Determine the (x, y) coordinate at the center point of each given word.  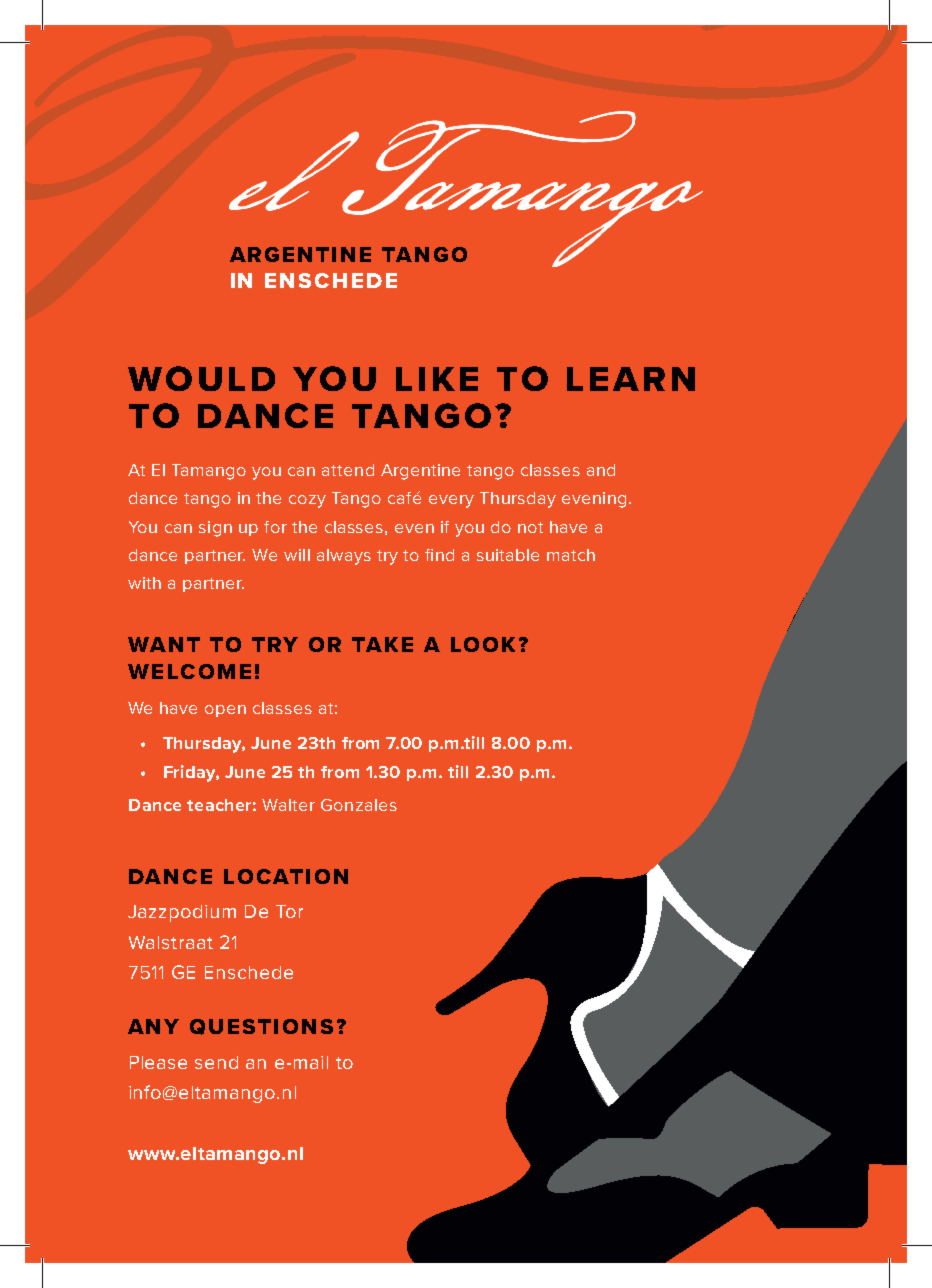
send (216, 1062)
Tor (289, 911)
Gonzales (359, 805)
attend (348, 470)
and (601, 470)
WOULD (201, 378)
